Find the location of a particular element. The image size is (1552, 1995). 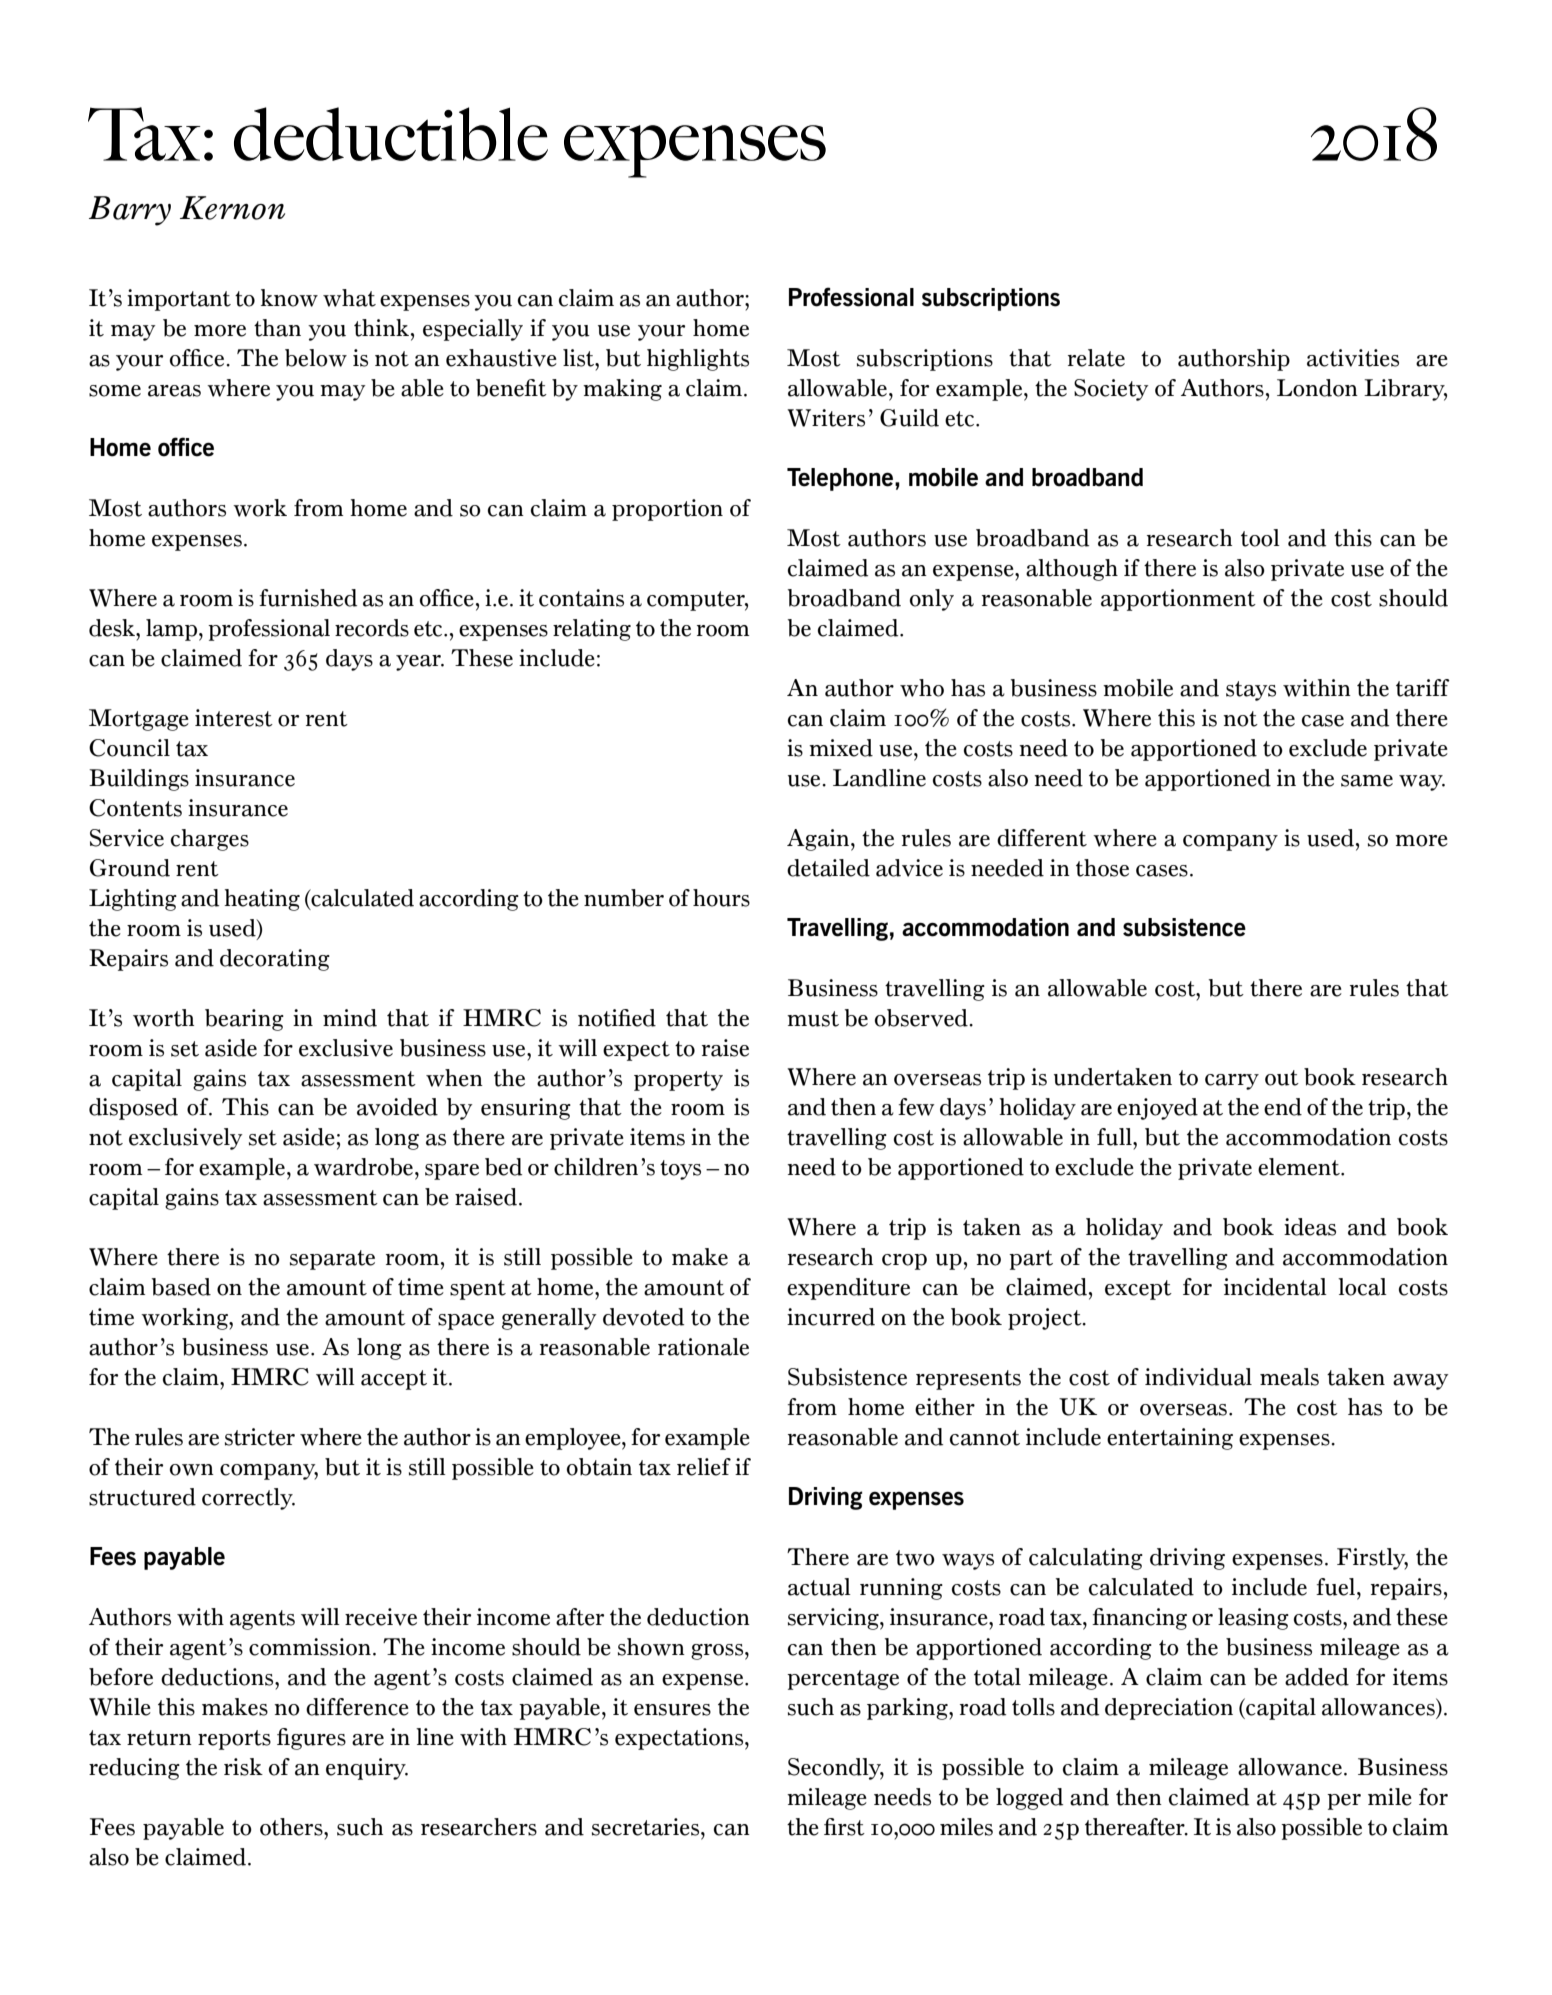

deductible is located at coordinates (391, 134).
